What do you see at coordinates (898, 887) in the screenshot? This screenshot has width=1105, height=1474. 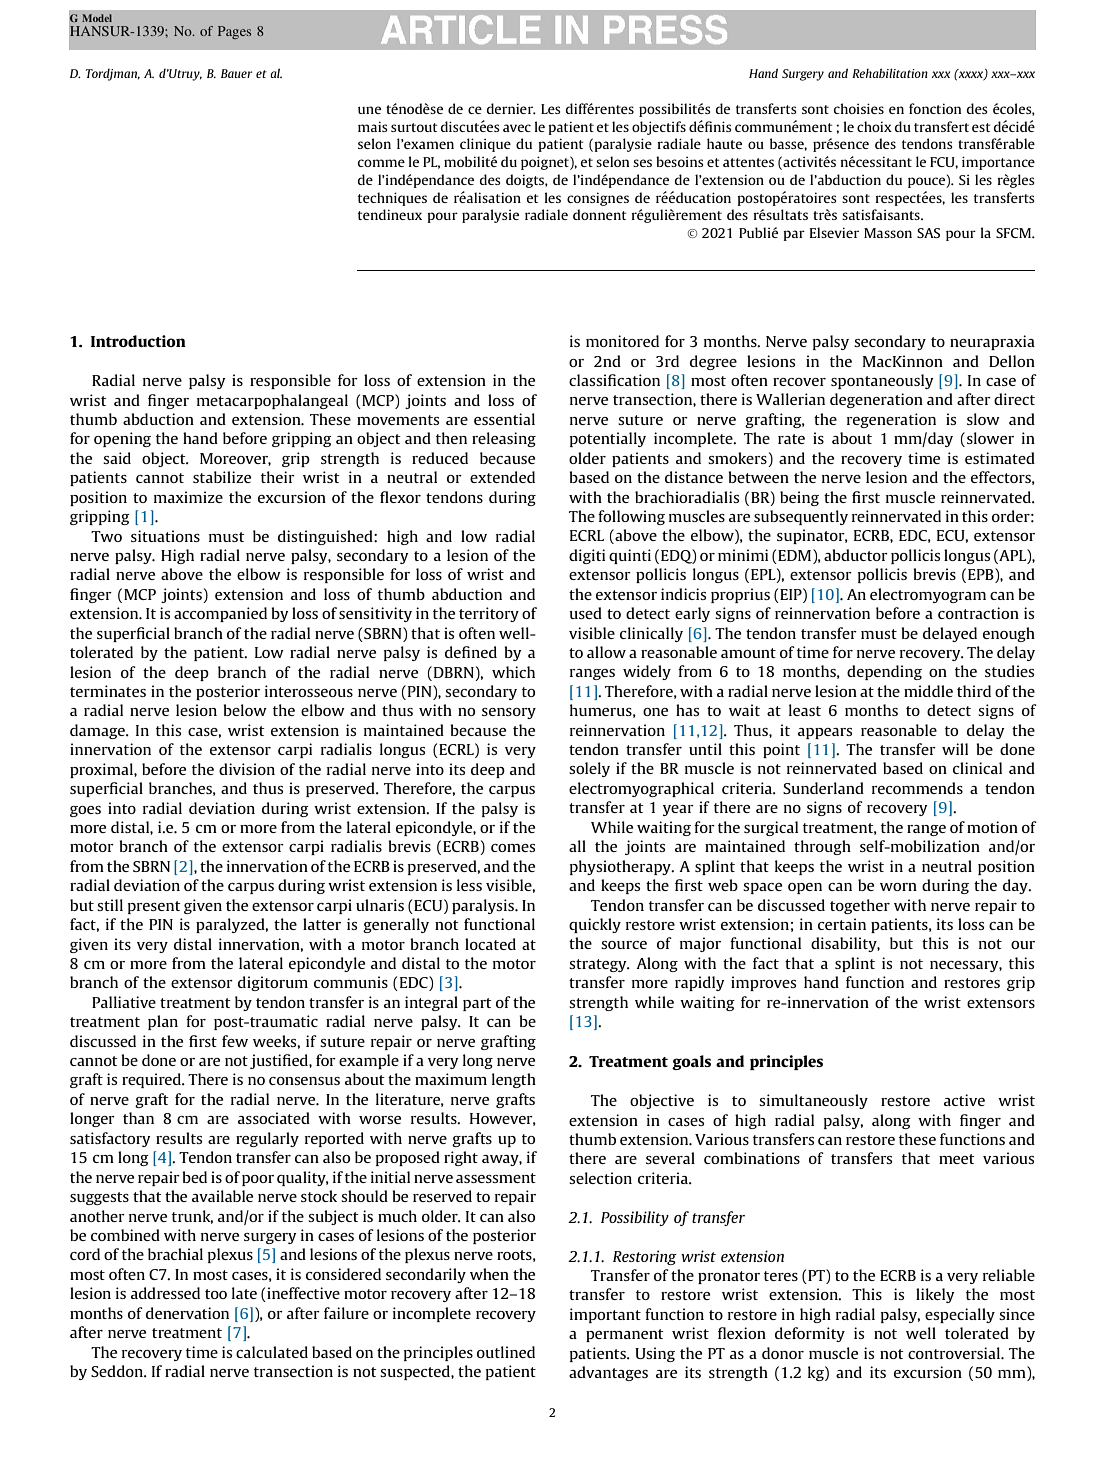 I see `worn` at bounding box center [898, 887].
